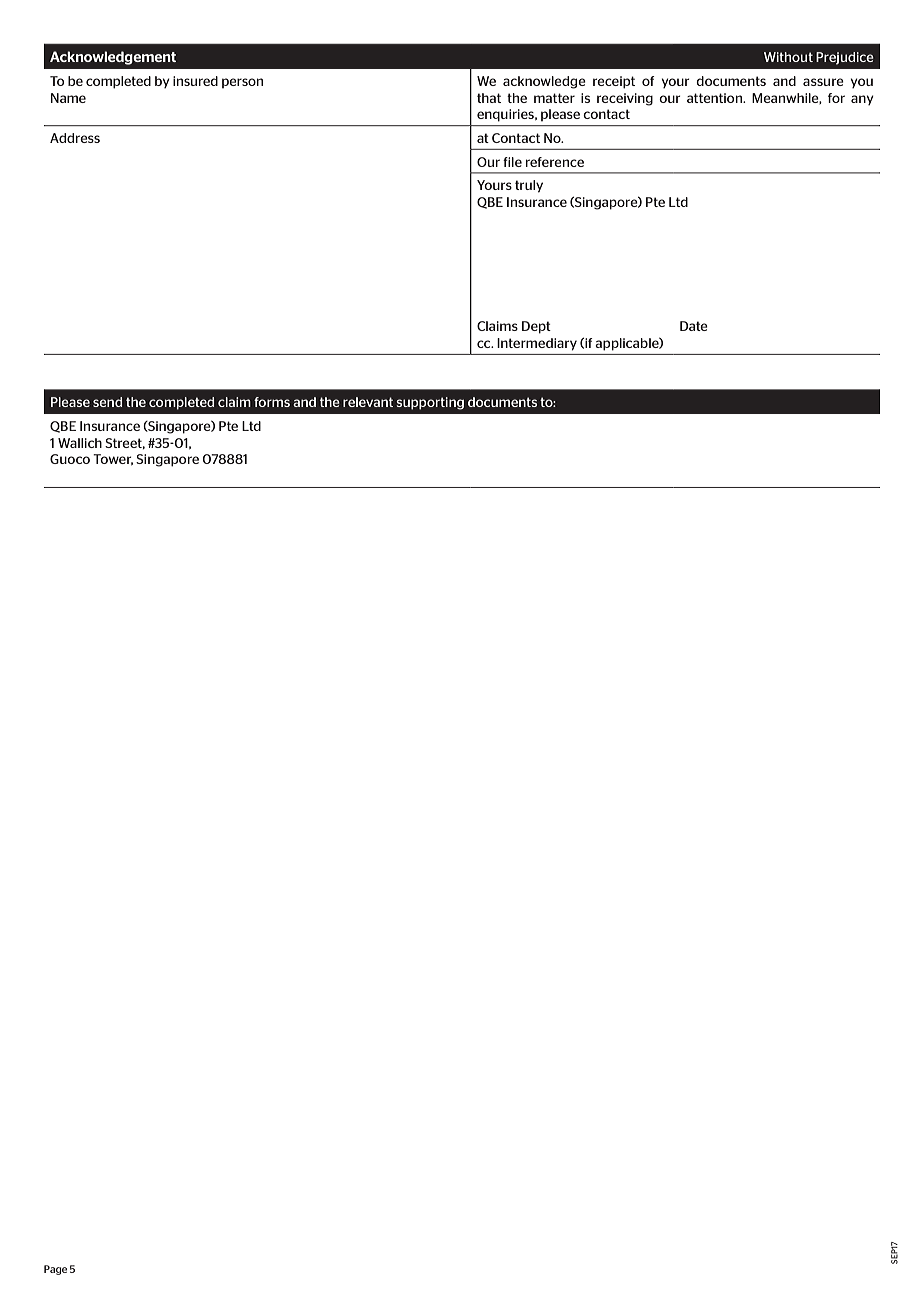  What do you see at coordinates (430, 403) in the screenshot?
I see `supporting` at bounding box center [430, 403].
